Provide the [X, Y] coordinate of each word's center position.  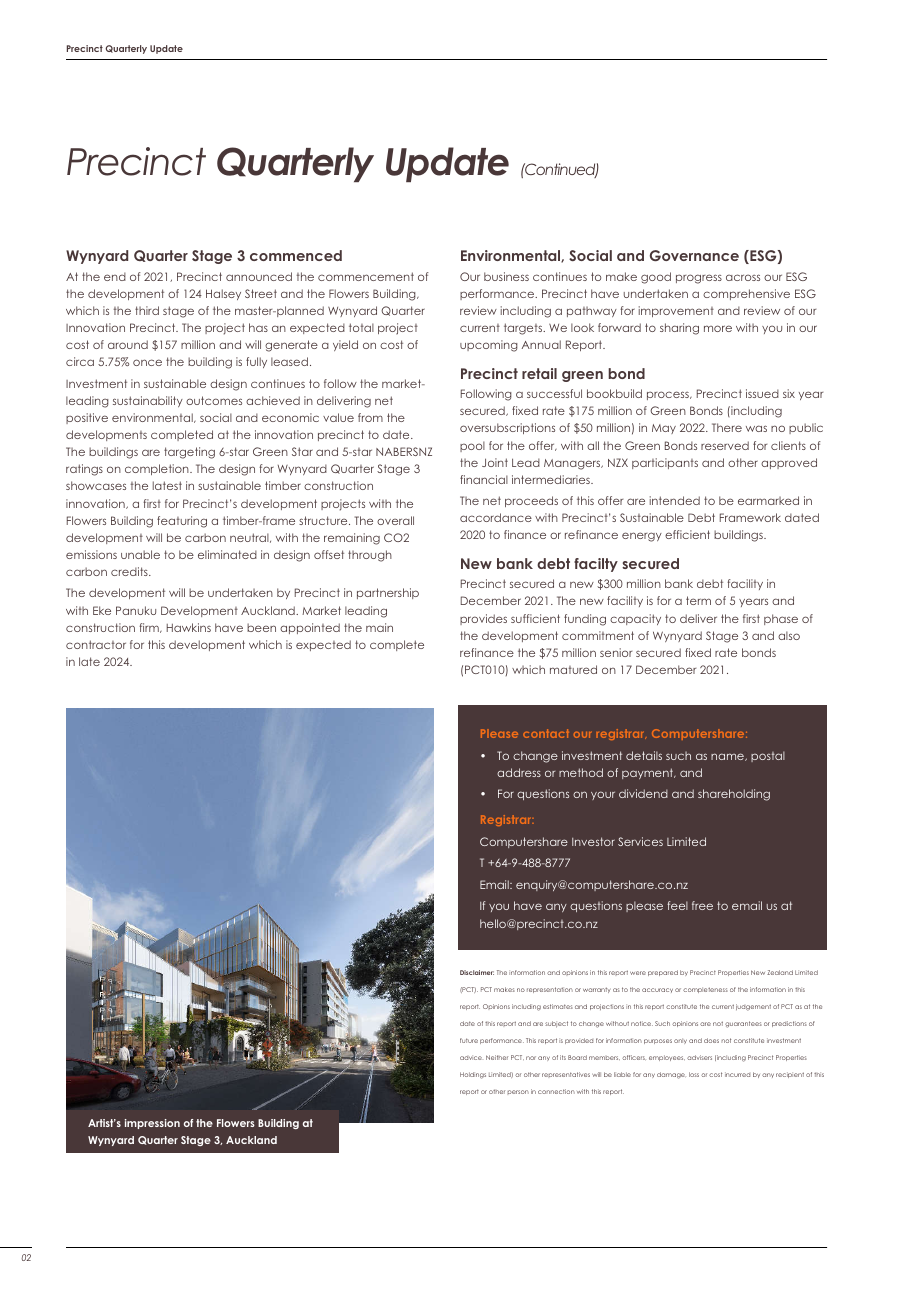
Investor [593, 841]
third [147, 310]
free [702, 905]
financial [484, 479]
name [728, 757]
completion [158, 469]
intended [675, 500]
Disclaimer [477, 972]
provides [483, 619]
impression [152, 1124]
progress [699, 279]
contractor [96, 644]
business [506, 276]
